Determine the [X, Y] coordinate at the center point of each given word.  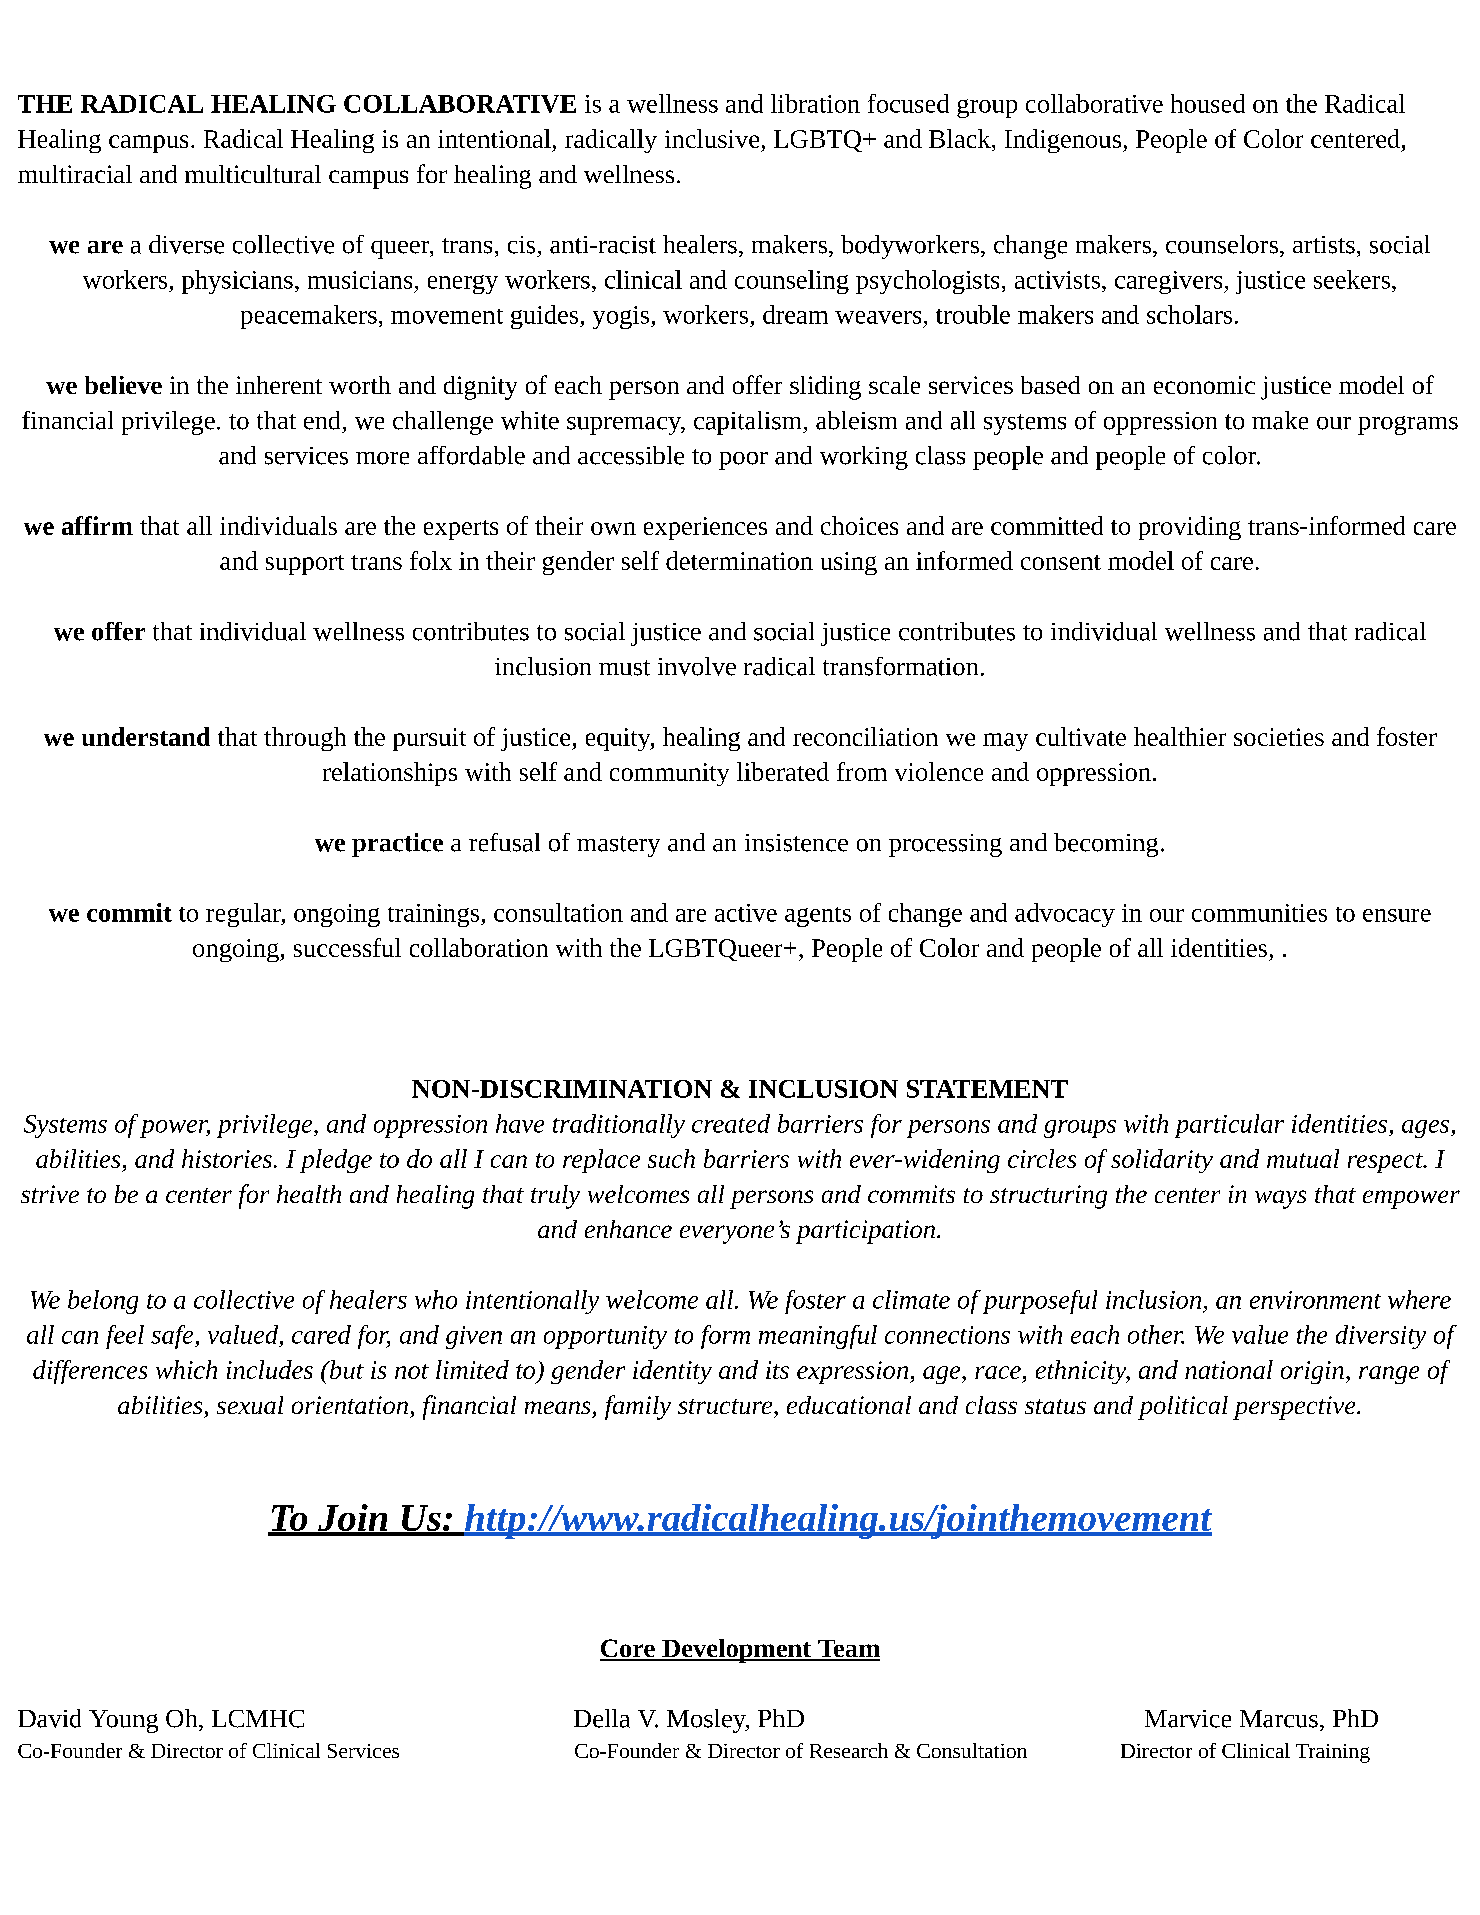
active [746, 913]
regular [244, 915]
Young [123, 1721]
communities [1259, 913]
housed [1208, 103]
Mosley [707, 1721]
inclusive [712, 138]
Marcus [1279, 1719]
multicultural [253, 174]
